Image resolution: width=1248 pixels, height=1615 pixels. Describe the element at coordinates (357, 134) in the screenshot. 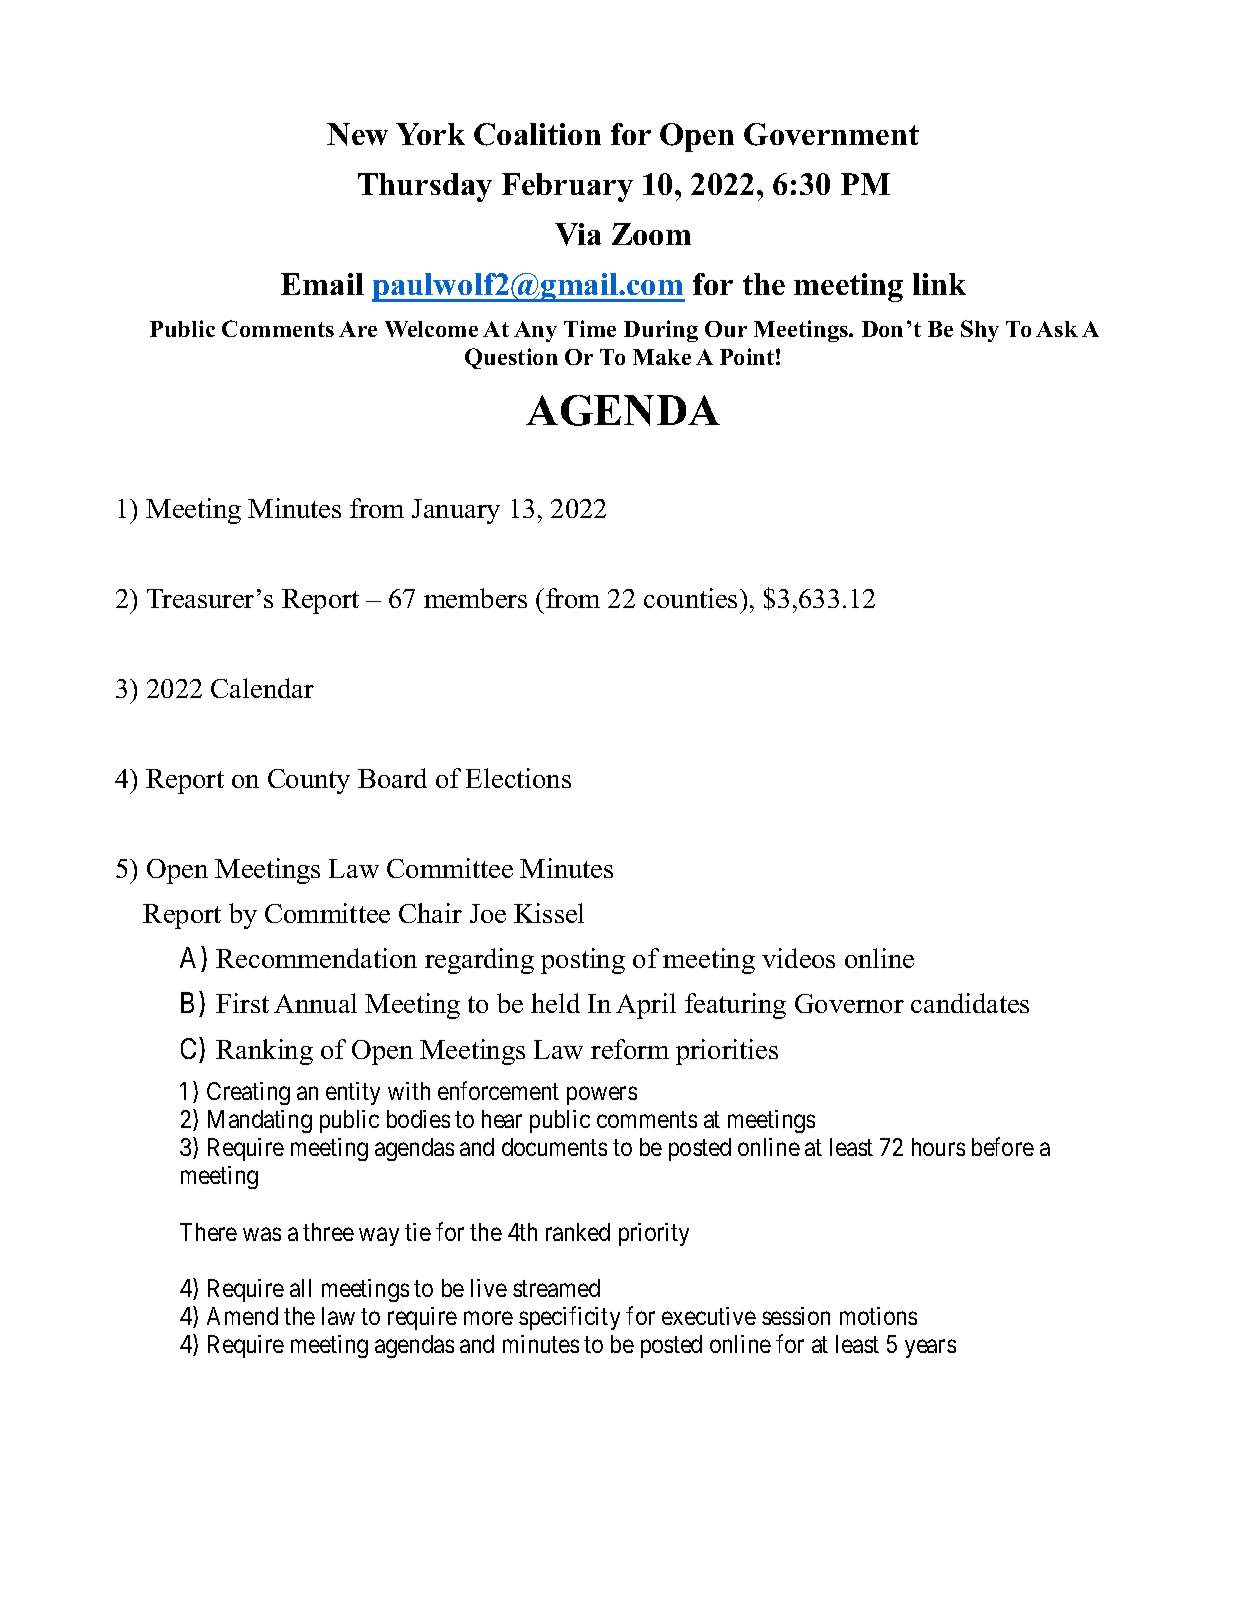

I see `New` at that location.
